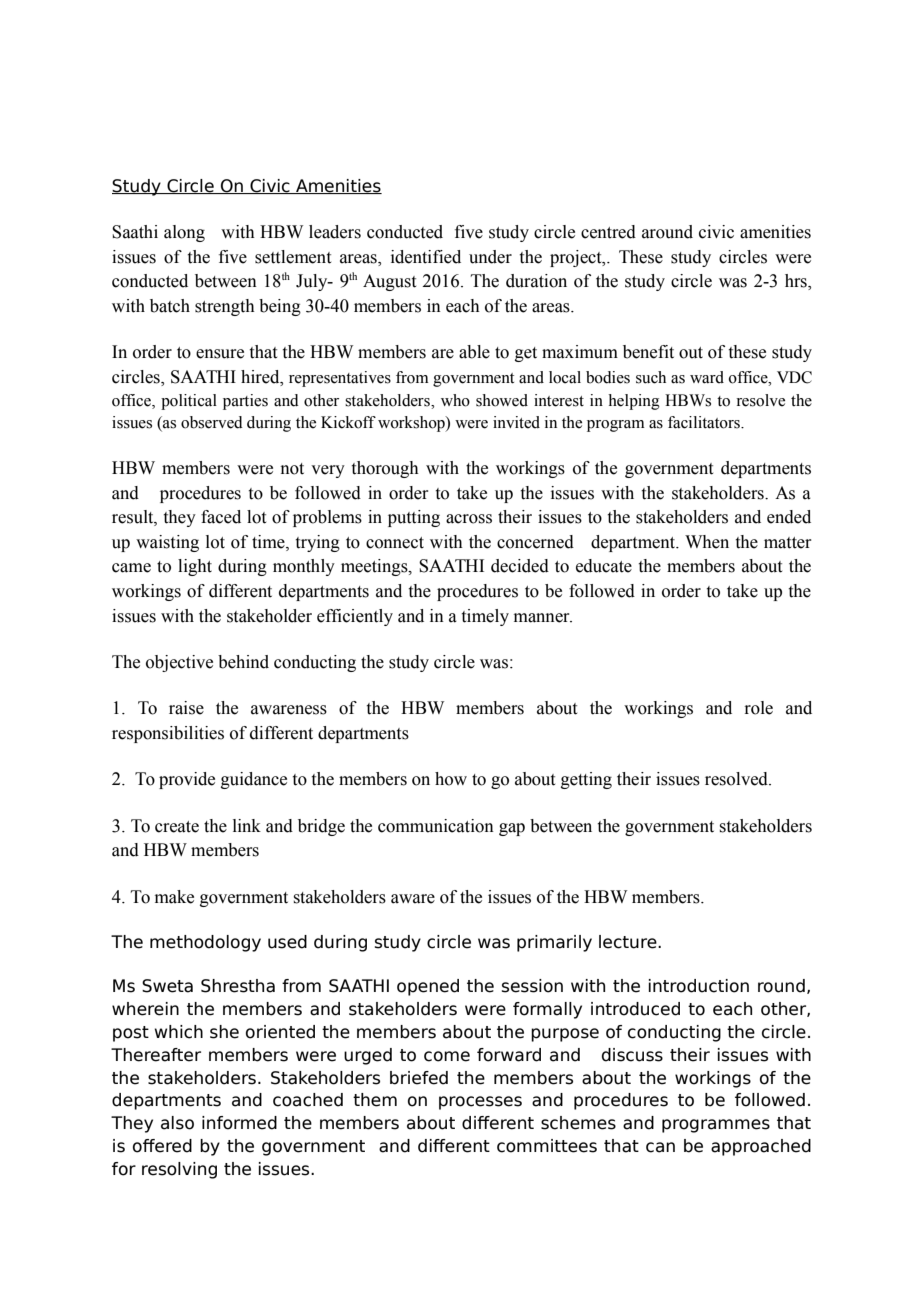 This page has width=924, height=1308. Describe the element at coordinates (195, 567) in the page. I see `light` at that location.
